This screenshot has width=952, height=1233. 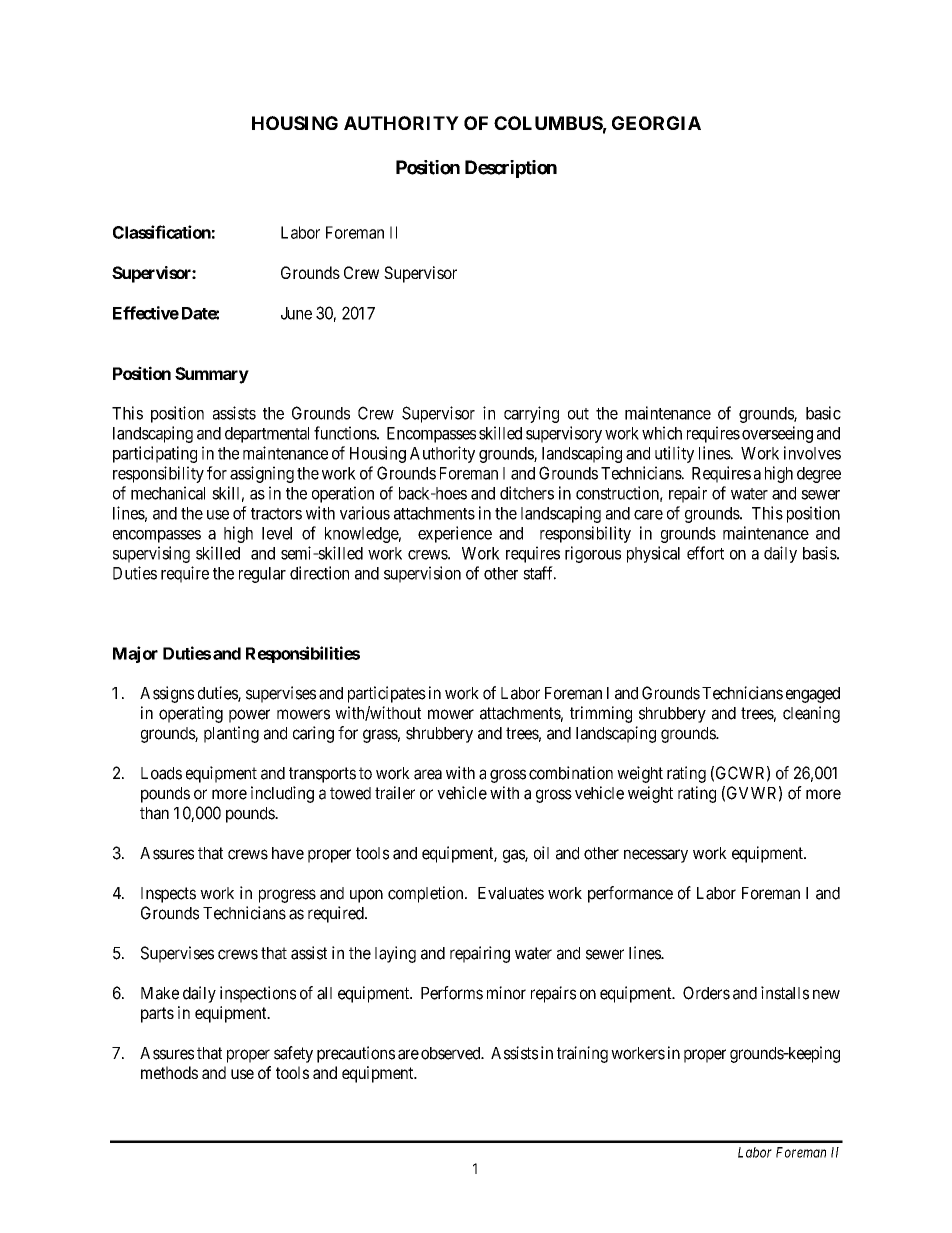 What do you see at coordinates (705, 553) in the screenshot?
I see `effort` at bounding box center [705, 553].
